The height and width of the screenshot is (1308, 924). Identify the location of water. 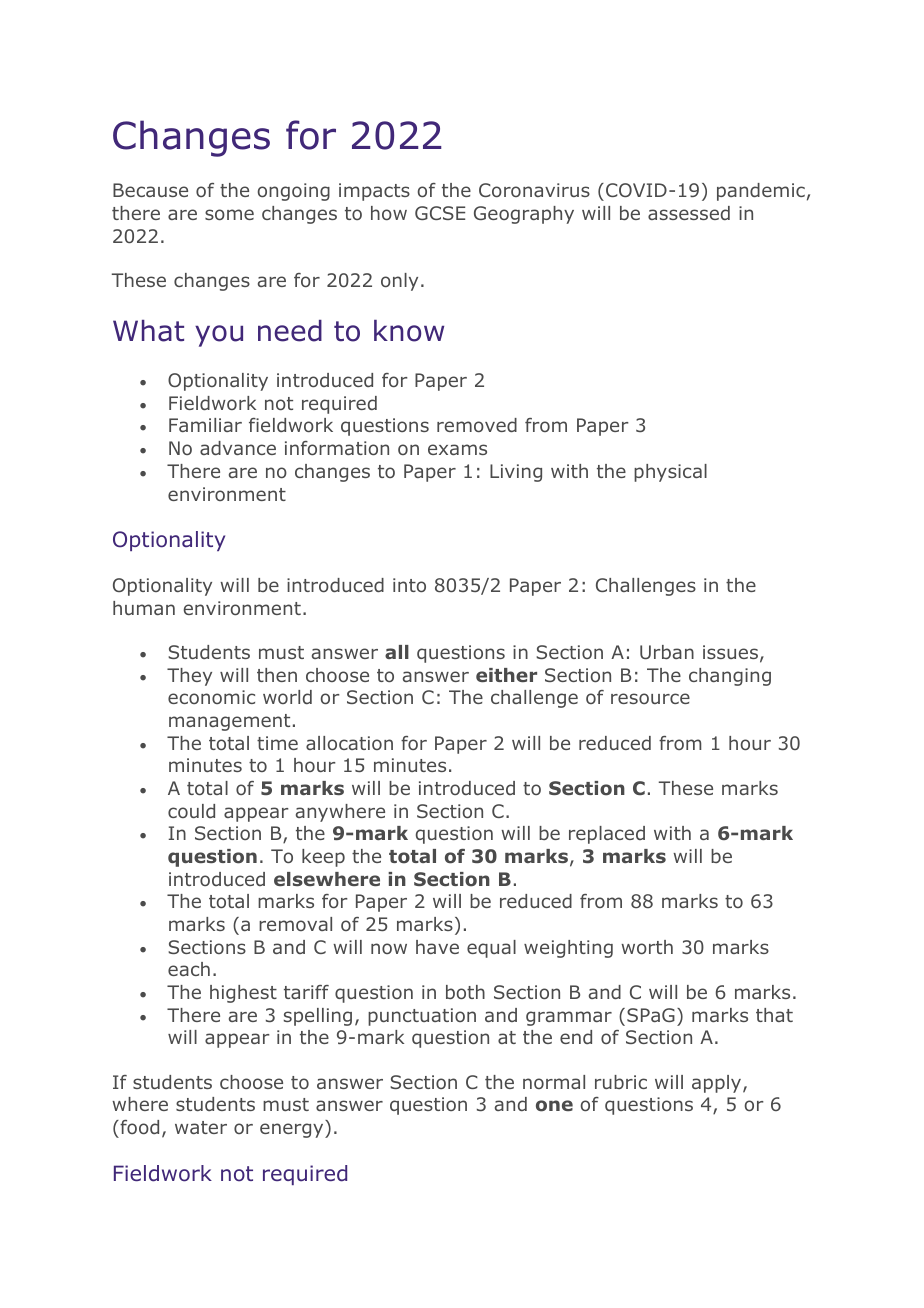
(201, 1127).
